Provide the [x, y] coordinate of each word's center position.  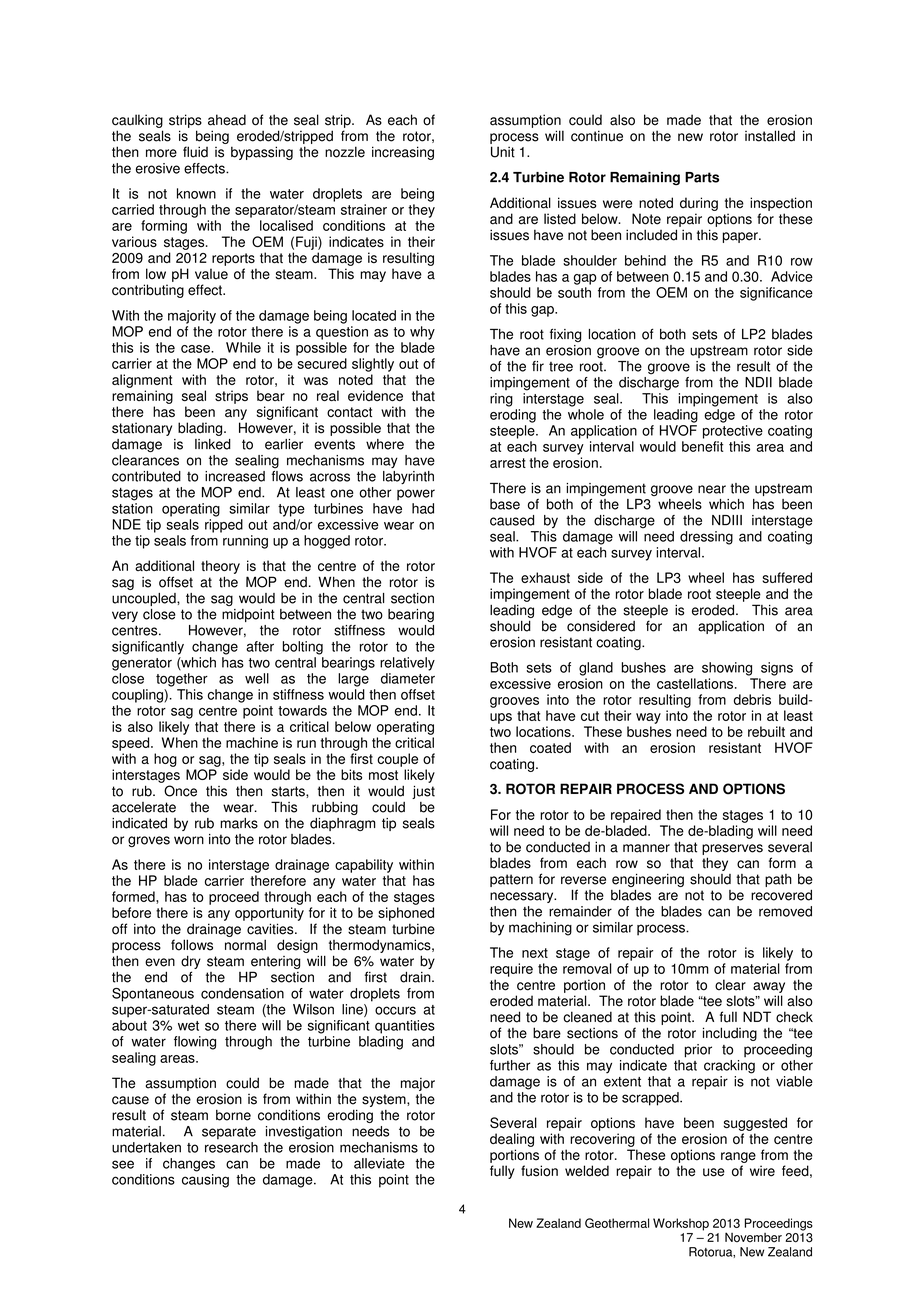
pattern [511, 880]
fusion [539, 1171]
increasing [403, 153]
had [423, 508]
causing [205, 1181]
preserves [732, 849]
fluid [195, 152]
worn [189, 840]
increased [235, 476]
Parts [702, 177]
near [712, 489]
